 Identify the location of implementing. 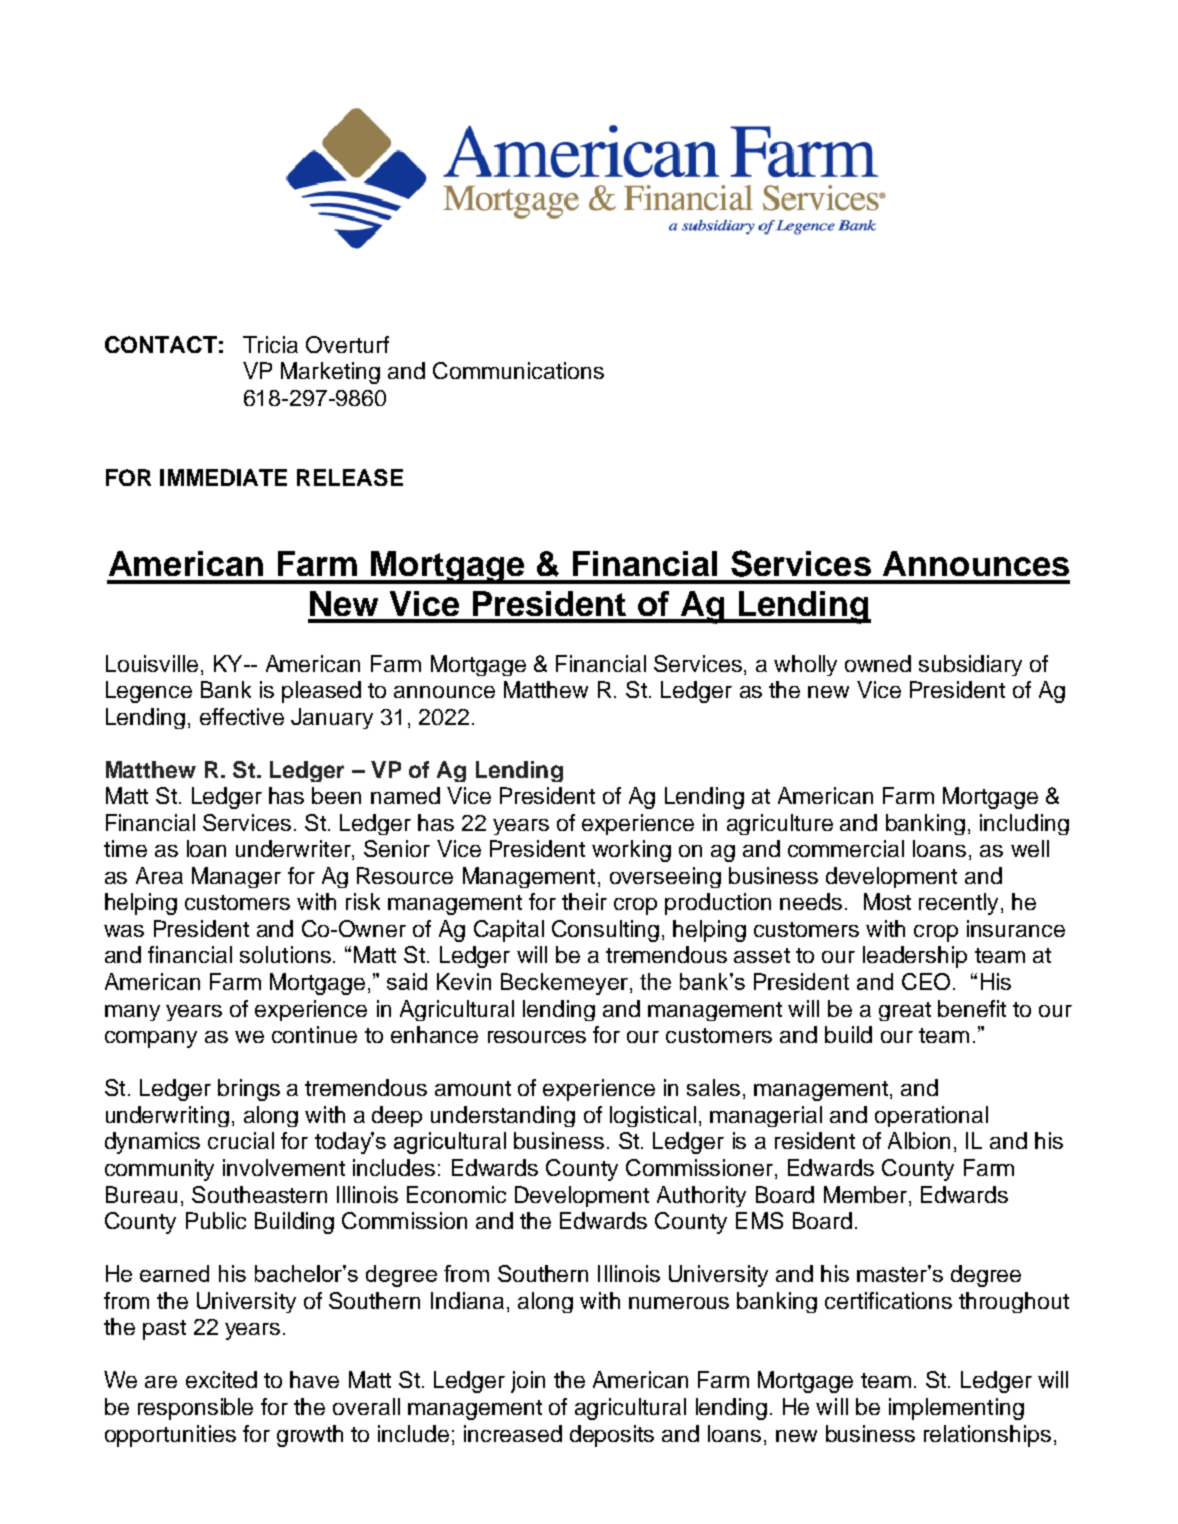
(956, 1409).
